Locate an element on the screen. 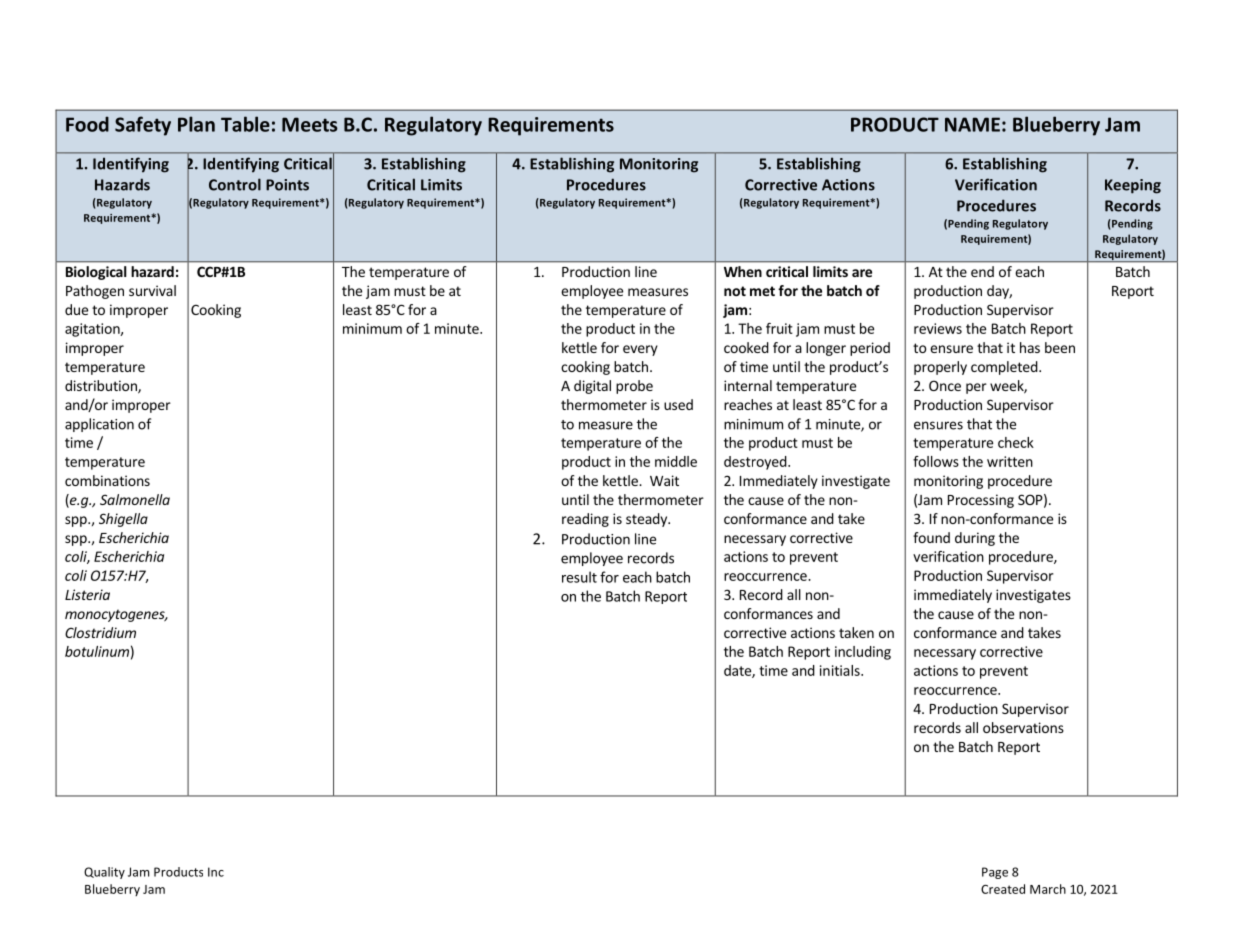  observations is located at coordinates (1023, 727).
